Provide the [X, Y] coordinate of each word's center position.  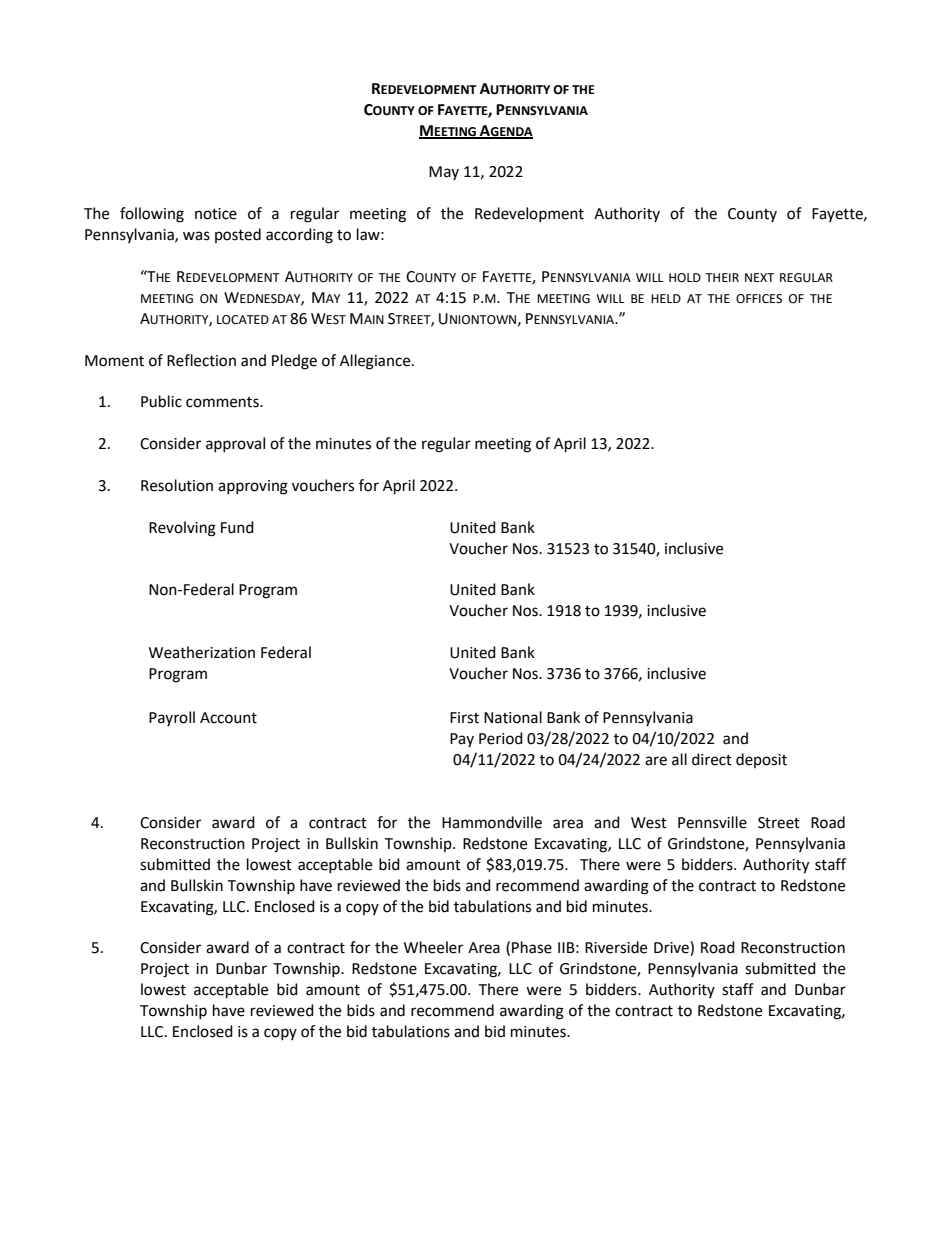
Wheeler [433, 947]
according [299, 236]
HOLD [685, 278]
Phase [532, 947]
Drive [672, 948]
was [196, 236]
